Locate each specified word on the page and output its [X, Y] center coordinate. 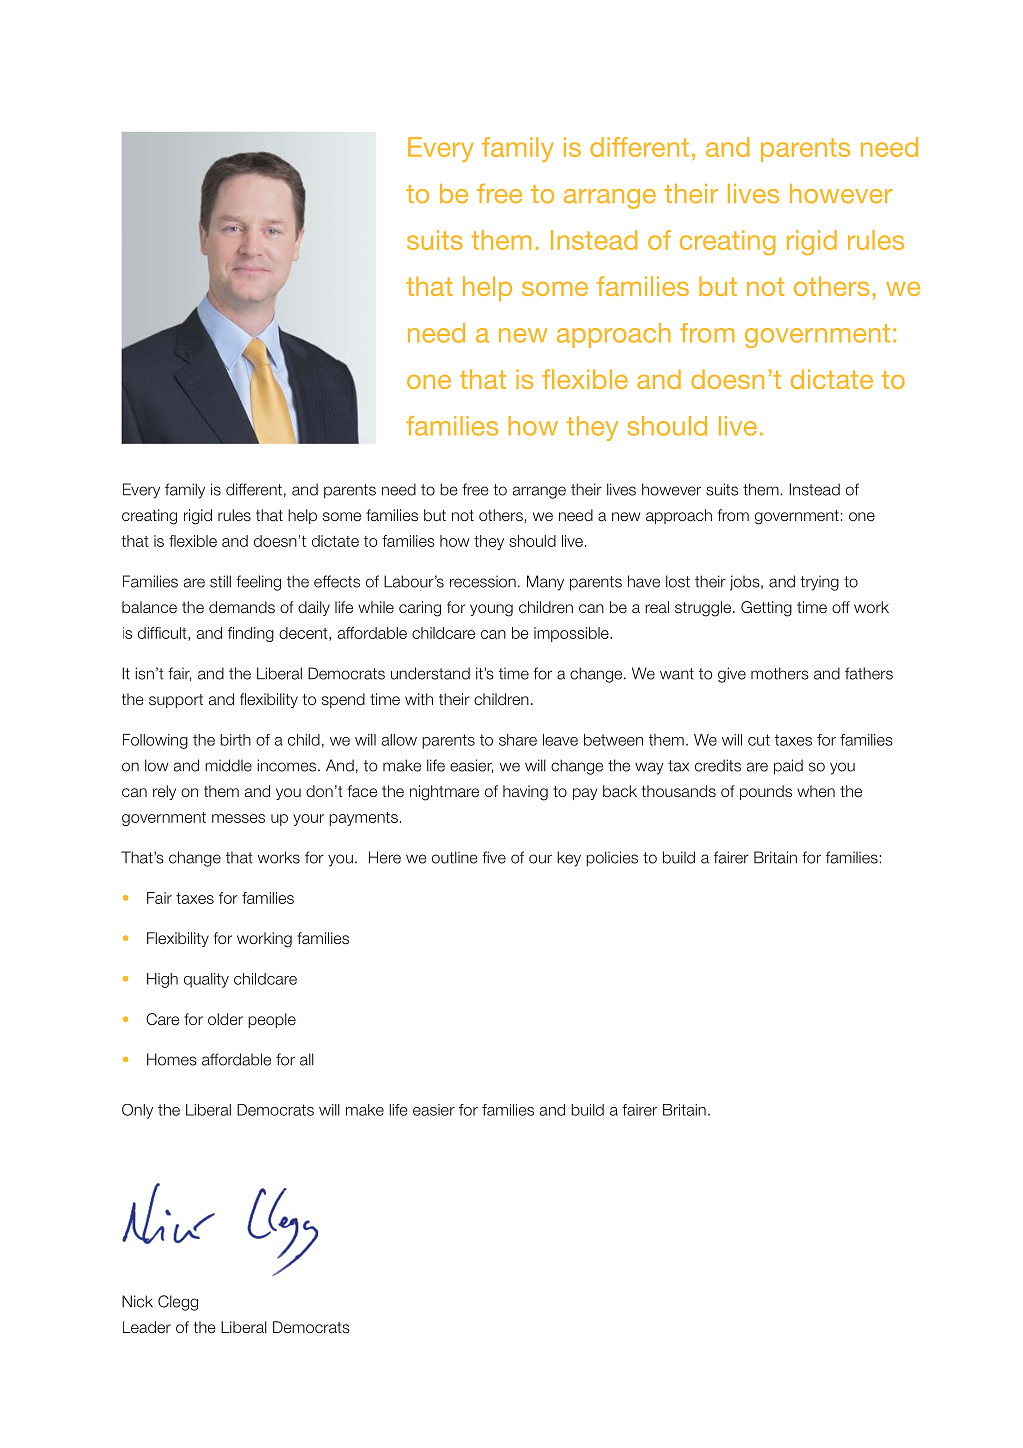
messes [238, 818]
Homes [172, 1059]
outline [455, 857]
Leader [147, 1327]
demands [242, 607]
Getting [766, 609]
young [491, 610]
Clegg [178, 1303]
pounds [766, 792]
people [272, 1020]
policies [612, 859]
